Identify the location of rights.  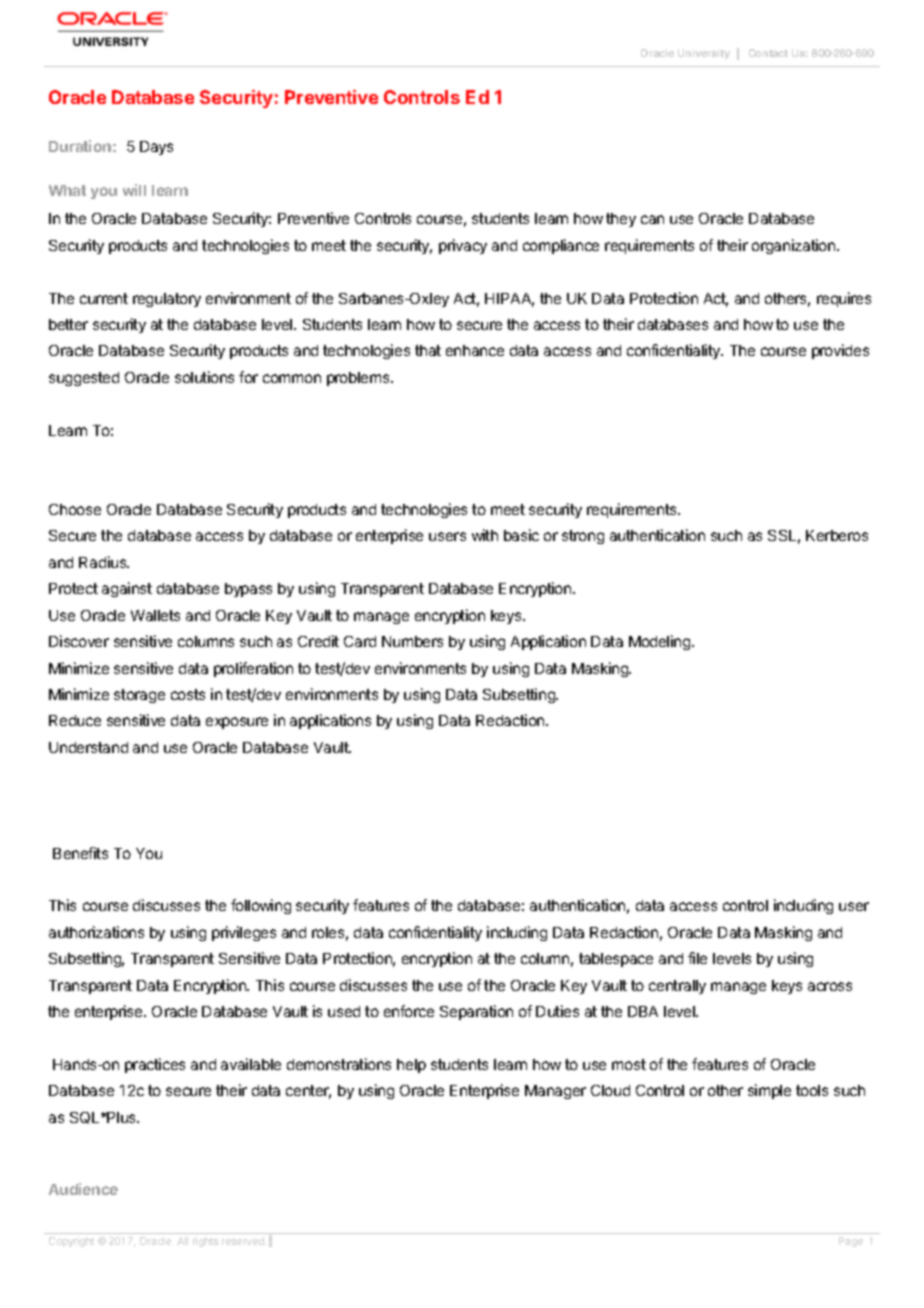
(205, 1242).
